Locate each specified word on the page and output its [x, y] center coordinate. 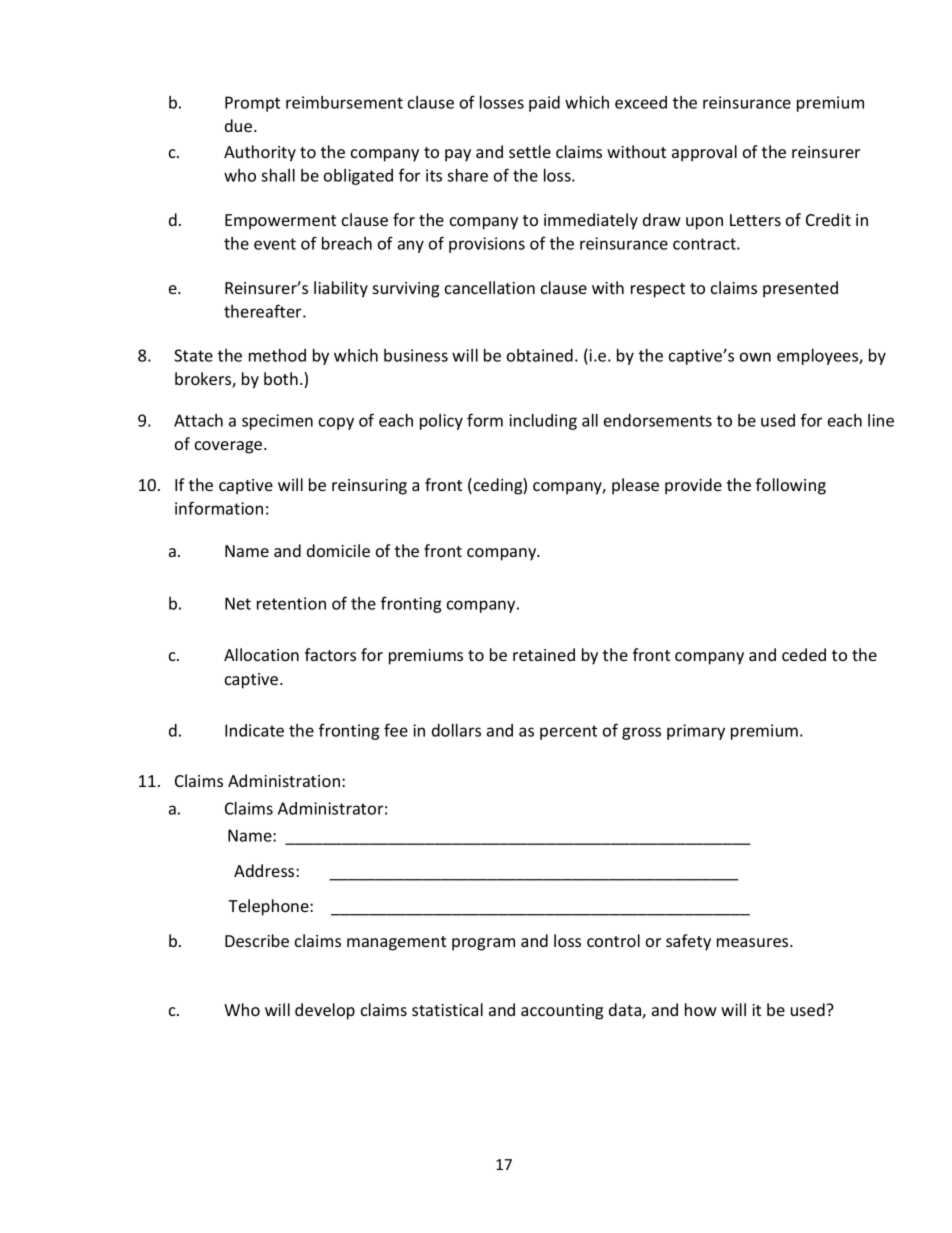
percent [568, 732]
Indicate [254, 730]
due [240, 125]
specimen [277, 422]
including [543, 422]
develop [325, 1011]
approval [704, 153]
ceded [804, 654]
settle [530, 151]
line [881, 420]
